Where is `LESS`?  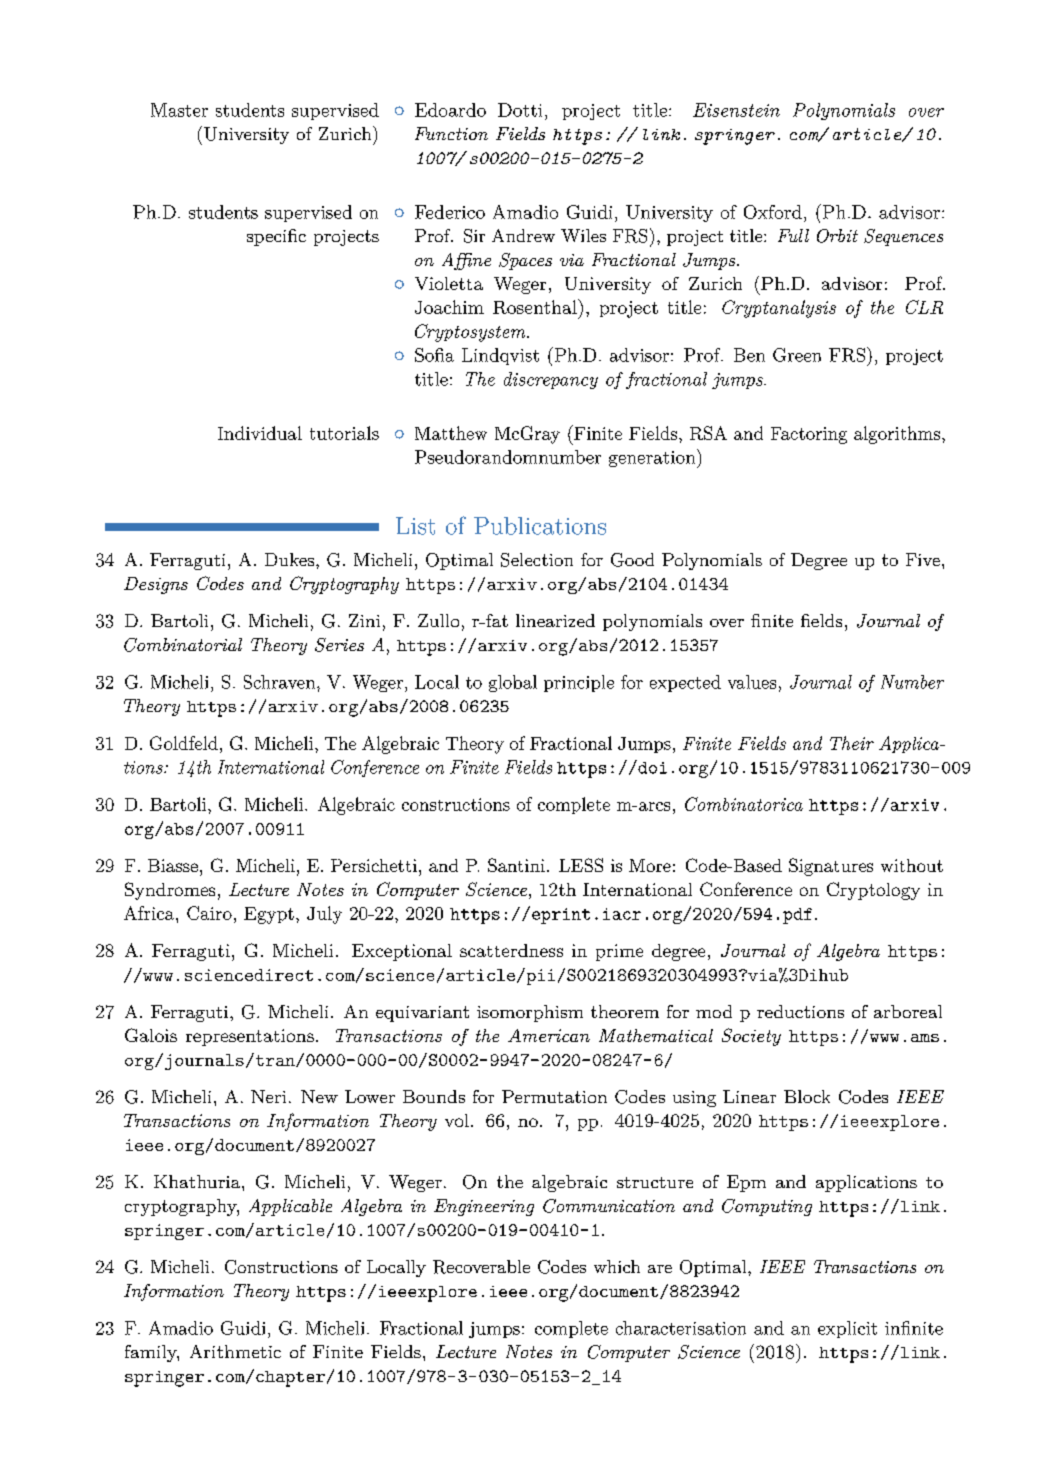 LESS is located at coordinates (581, 865).
